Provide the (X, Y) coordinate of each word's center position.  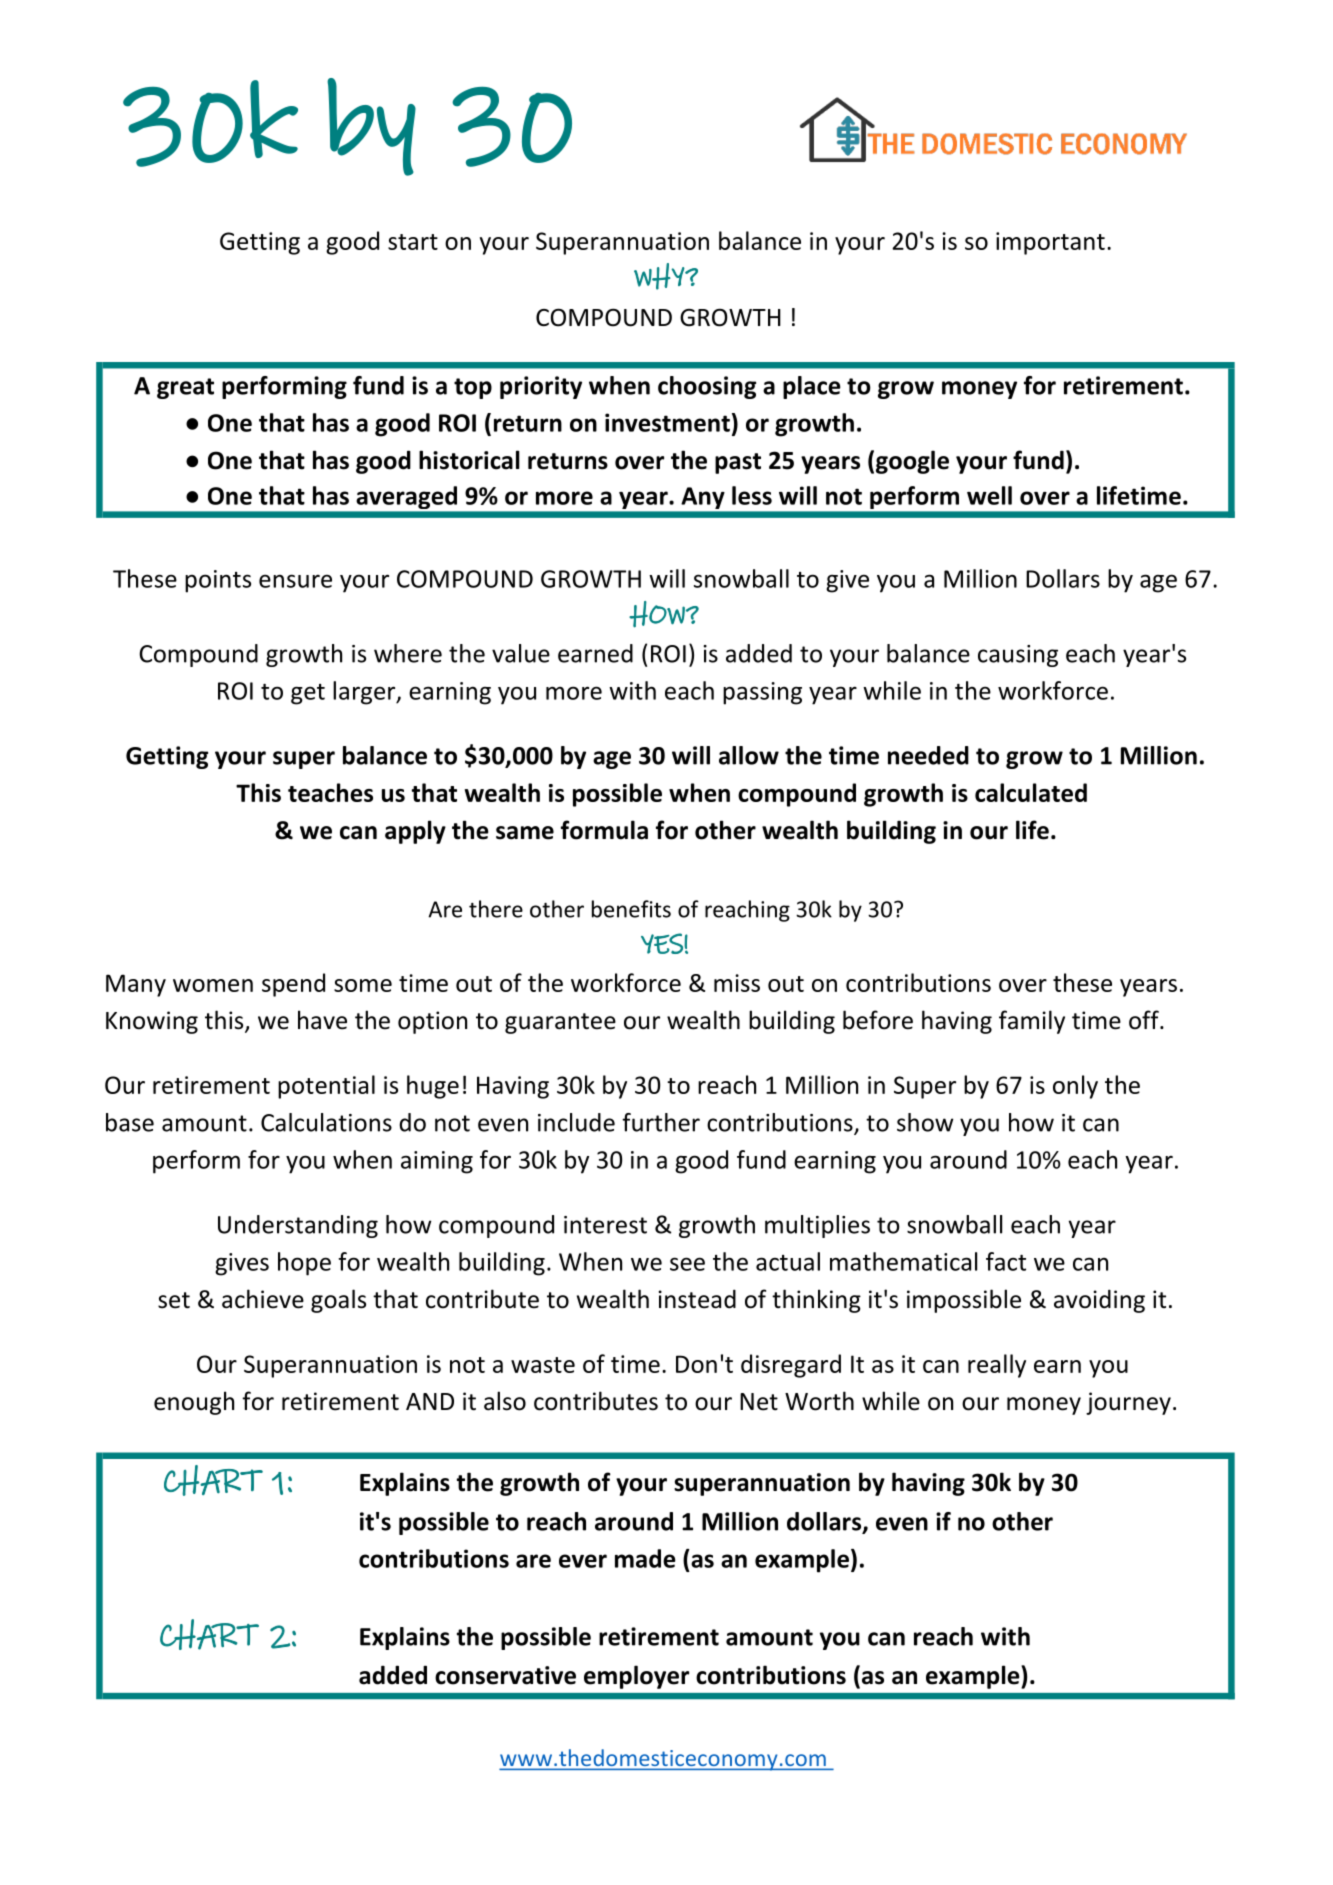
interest (605, 1225)
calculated (1031, 792)
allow (749, 755)
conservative (505, 1675)
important (1050, 243)
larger (365, 693)
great (185, 388)
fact (1006, 1261)
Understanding (298, 1226)
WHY (660, 276)
